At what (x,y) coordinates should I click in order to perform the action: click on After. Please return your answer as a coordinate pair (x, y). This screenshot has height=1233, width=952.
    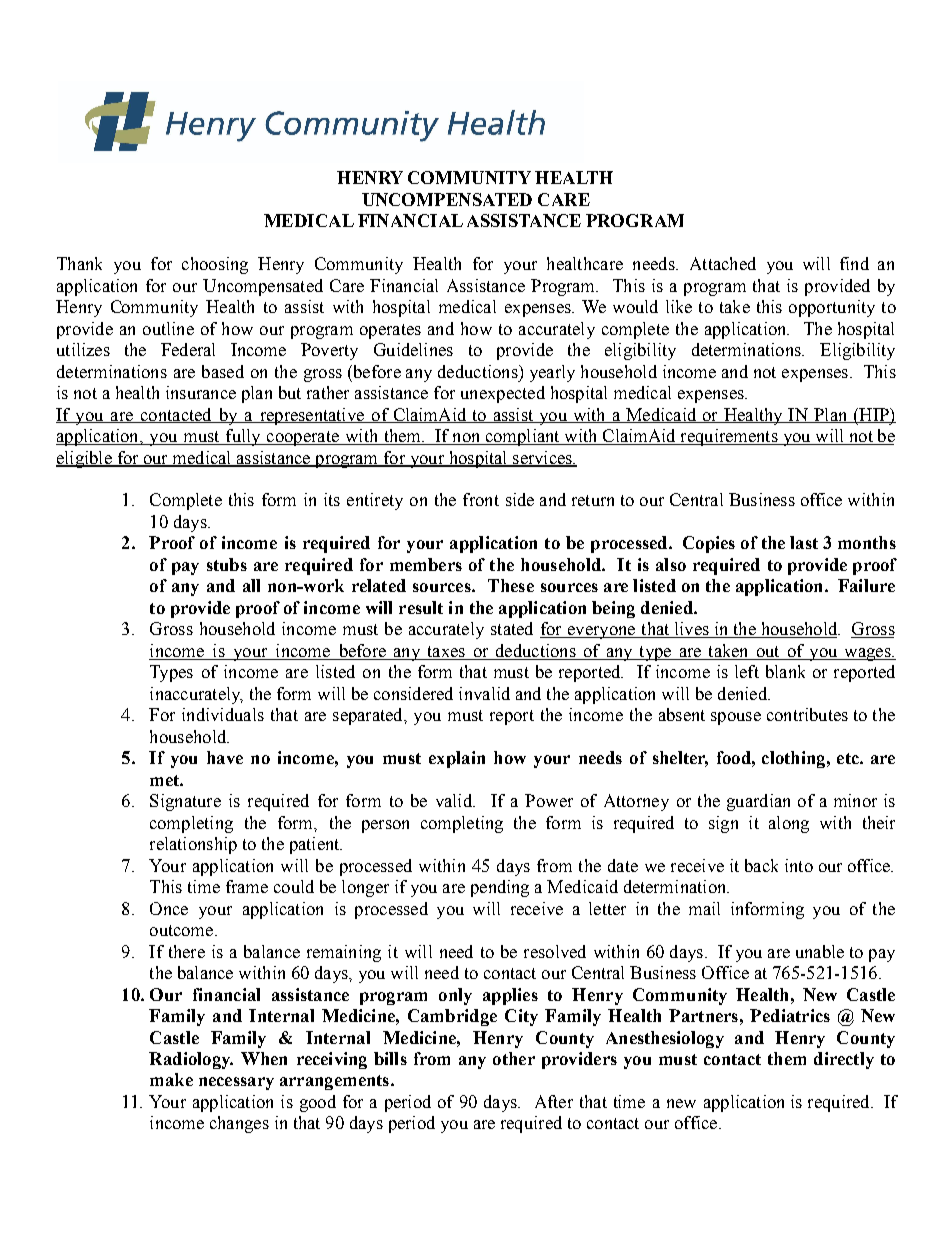
    Looking at the image, I should click on (554, 1101).
